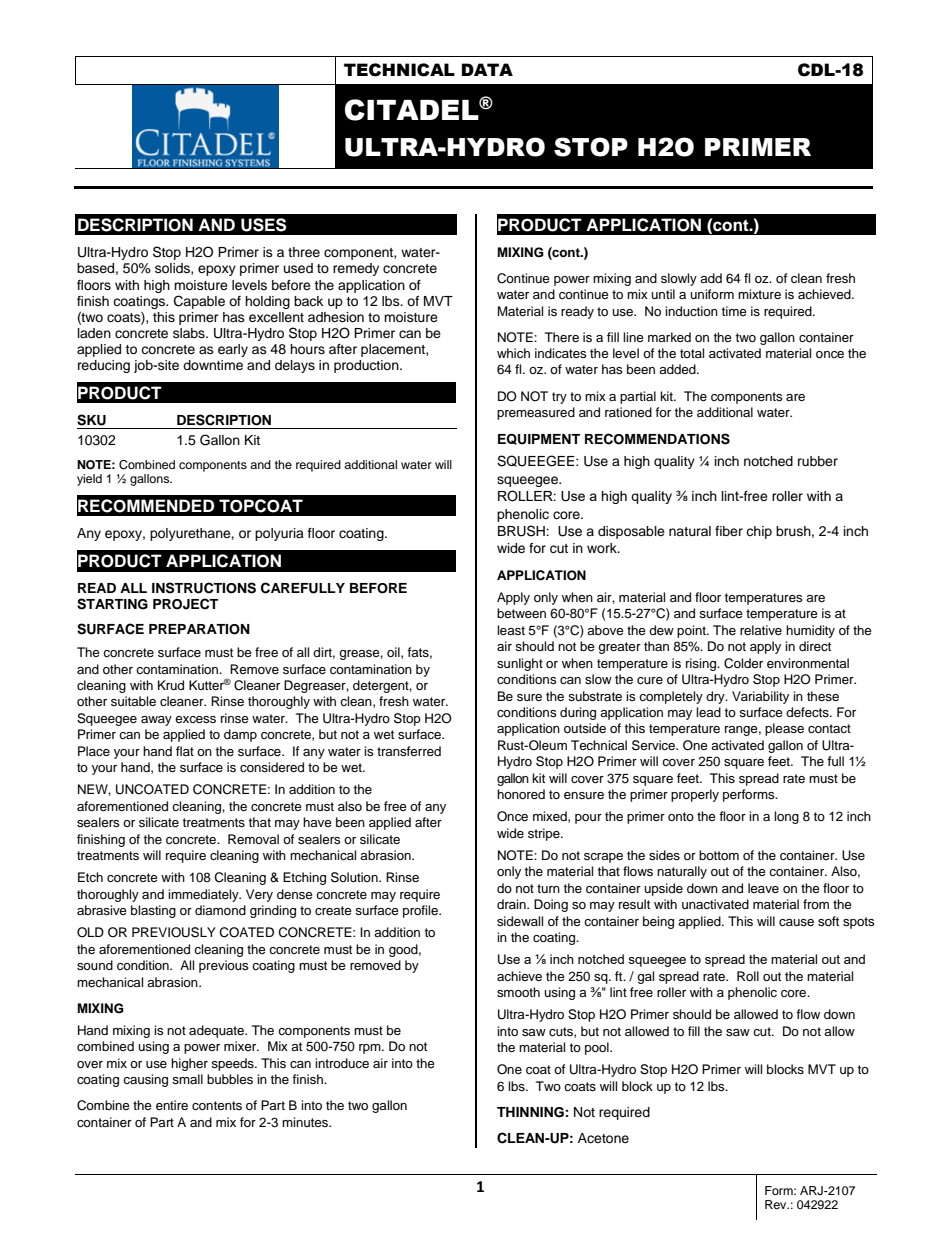 The image size is (952, 1233). What do you see at coordinates (760, 697) in the image?
I see `Variability` at bounding box center [760, 697].
